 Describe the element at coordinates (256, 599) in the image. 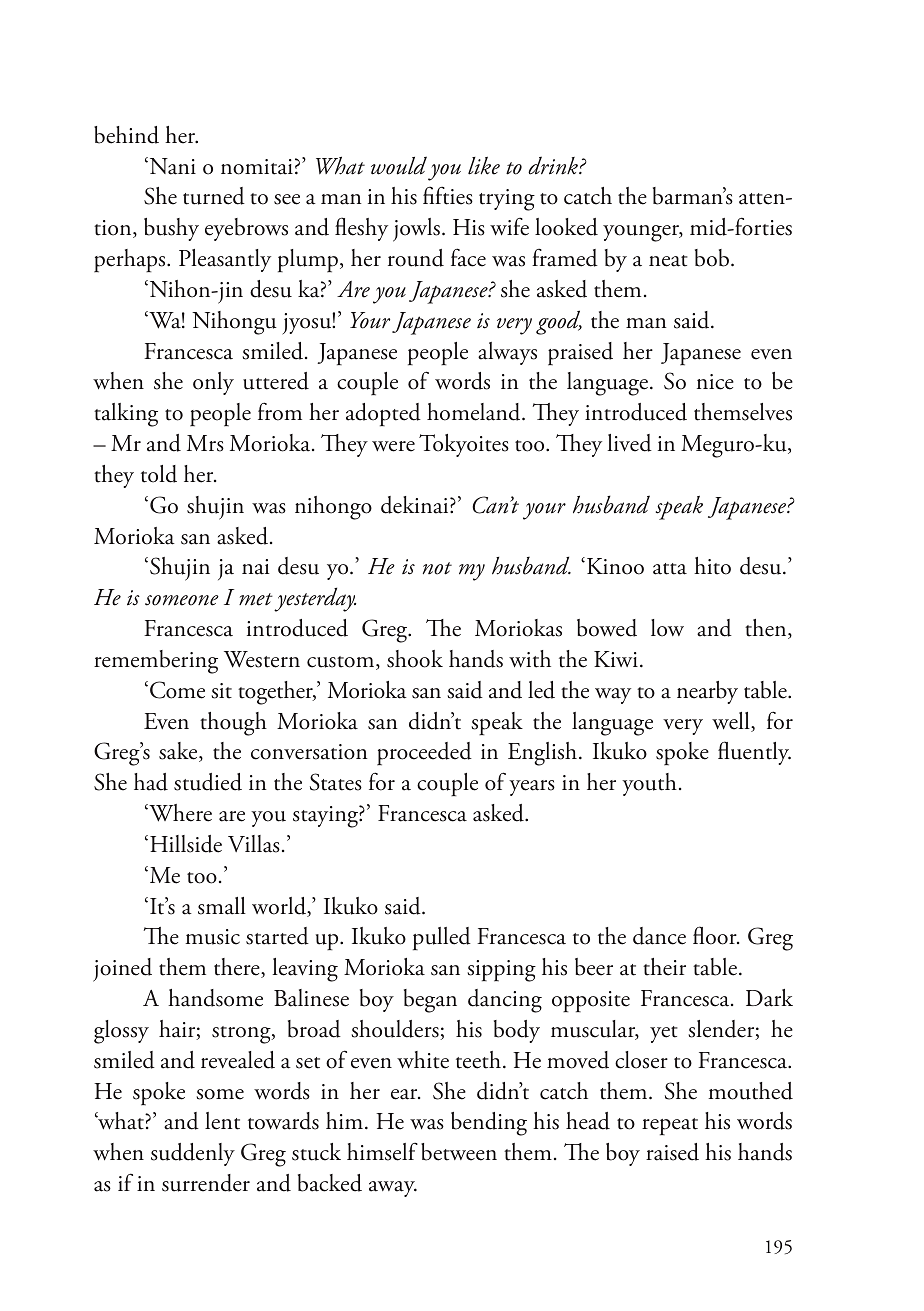

I see `met` at that location.
